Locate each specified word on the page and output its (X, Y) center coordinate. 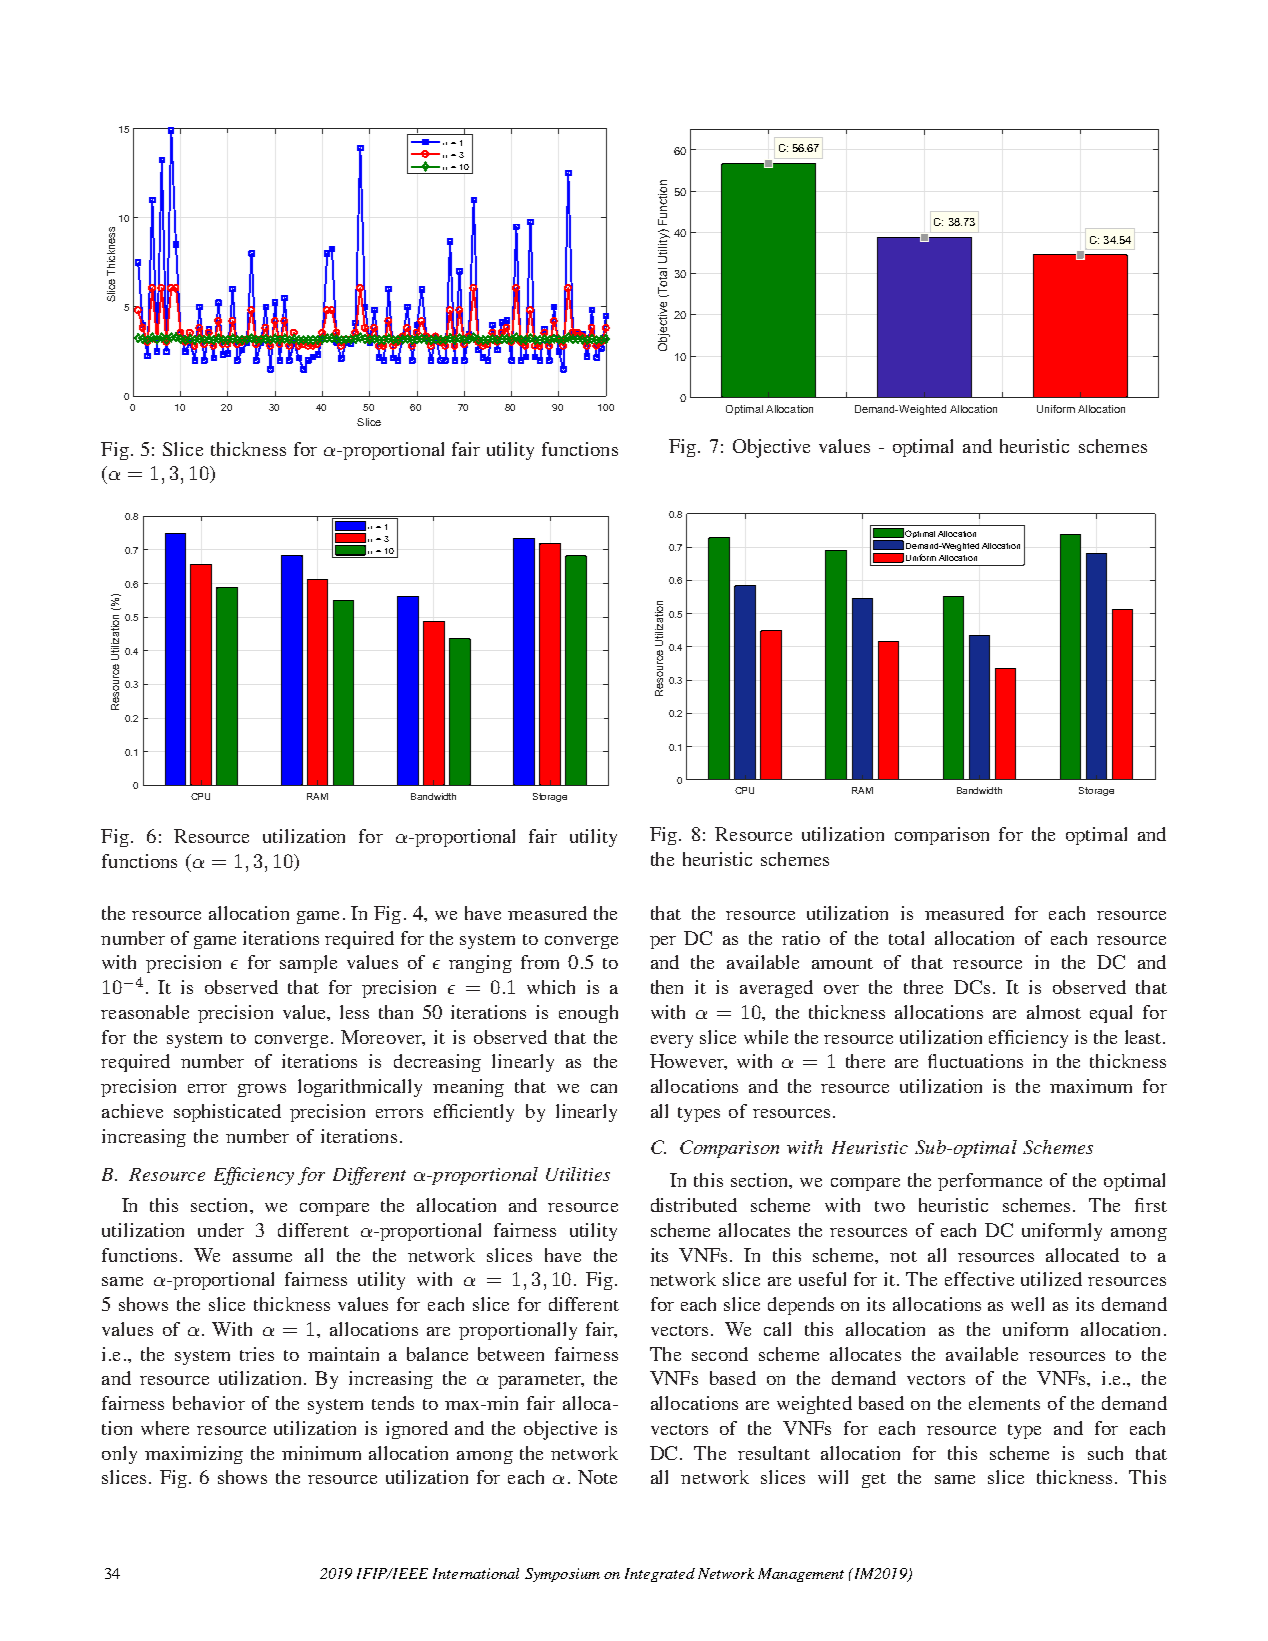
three (923, 987)
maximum (1091, 1086)
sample (308, 964)
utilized (1051, 1279)
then (667, 987)
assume (262, 1257)
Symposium (562, 1575)
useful (822, 1279)
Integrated (660, 1575)
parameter (540, 1381)
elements (1004, 1403)
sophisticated (227, 1113)
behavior (209, 1403)
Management (801, 1575)
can (604, 1088)
